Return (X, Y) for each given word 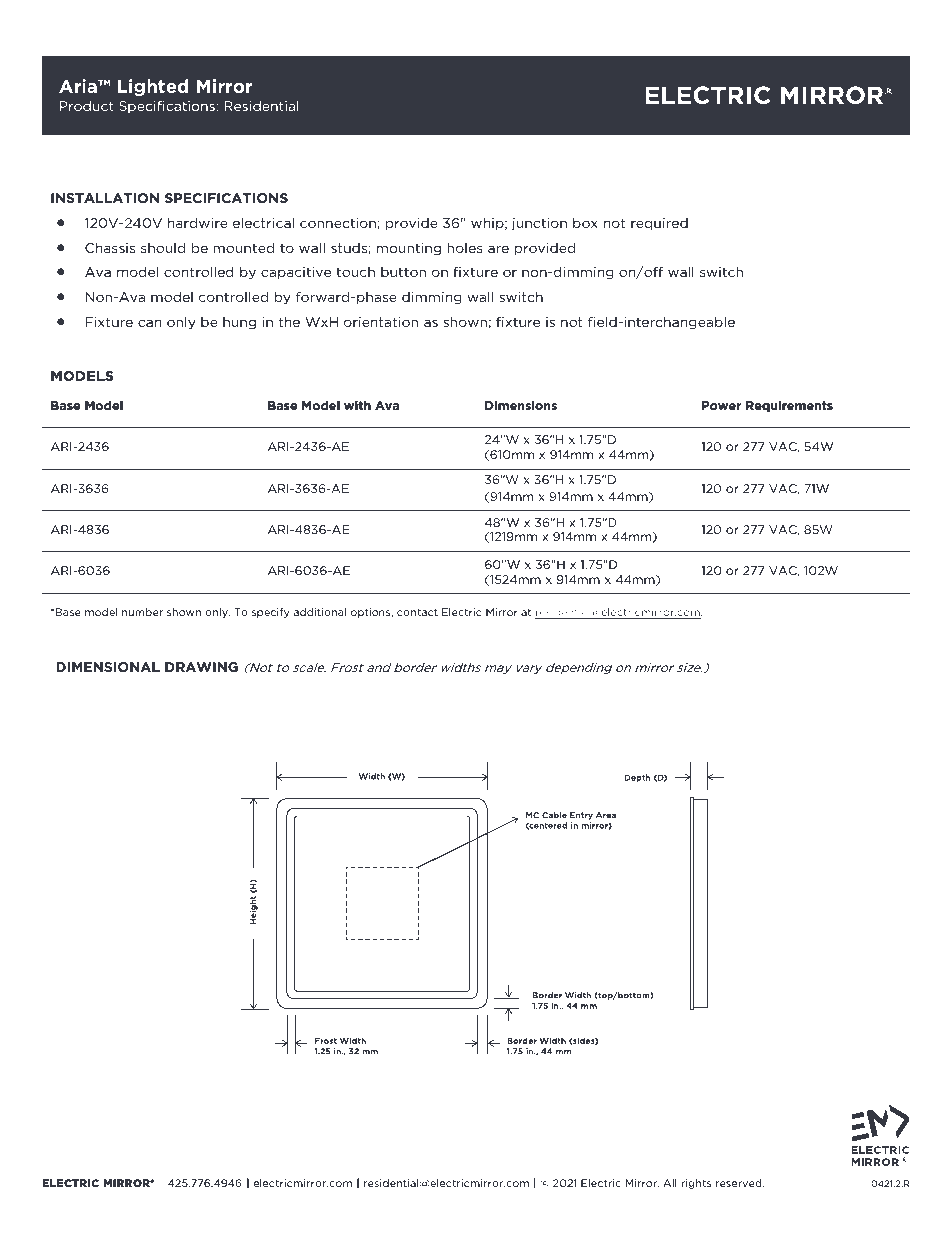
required (659, 224)
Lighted (153, 87)
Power (721, 405)
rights (696, 1184)
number (142, 612)
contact (417, 612)
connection (339, 224)
